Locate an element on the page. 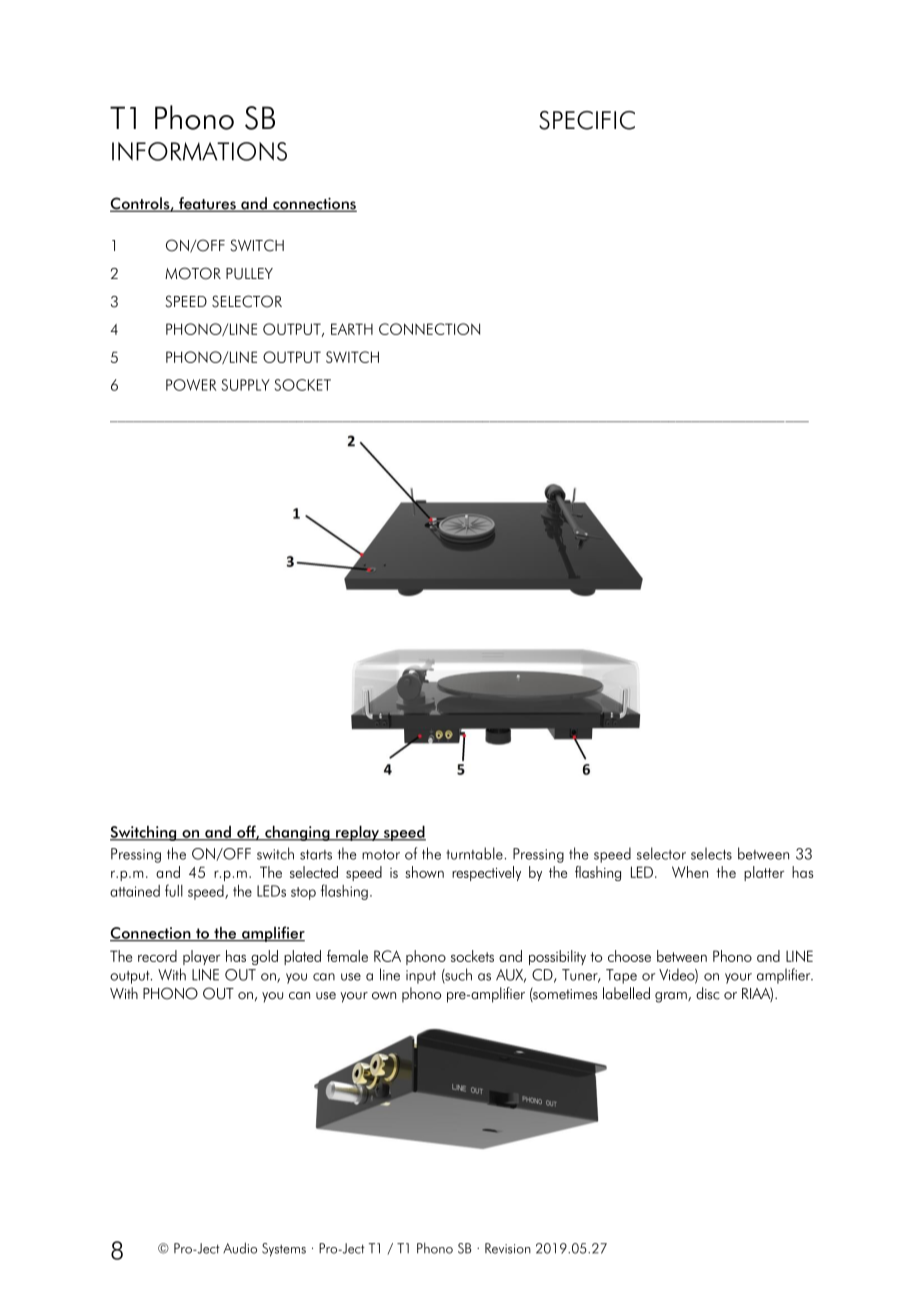  POWER is located at coordinates (191, 385).
